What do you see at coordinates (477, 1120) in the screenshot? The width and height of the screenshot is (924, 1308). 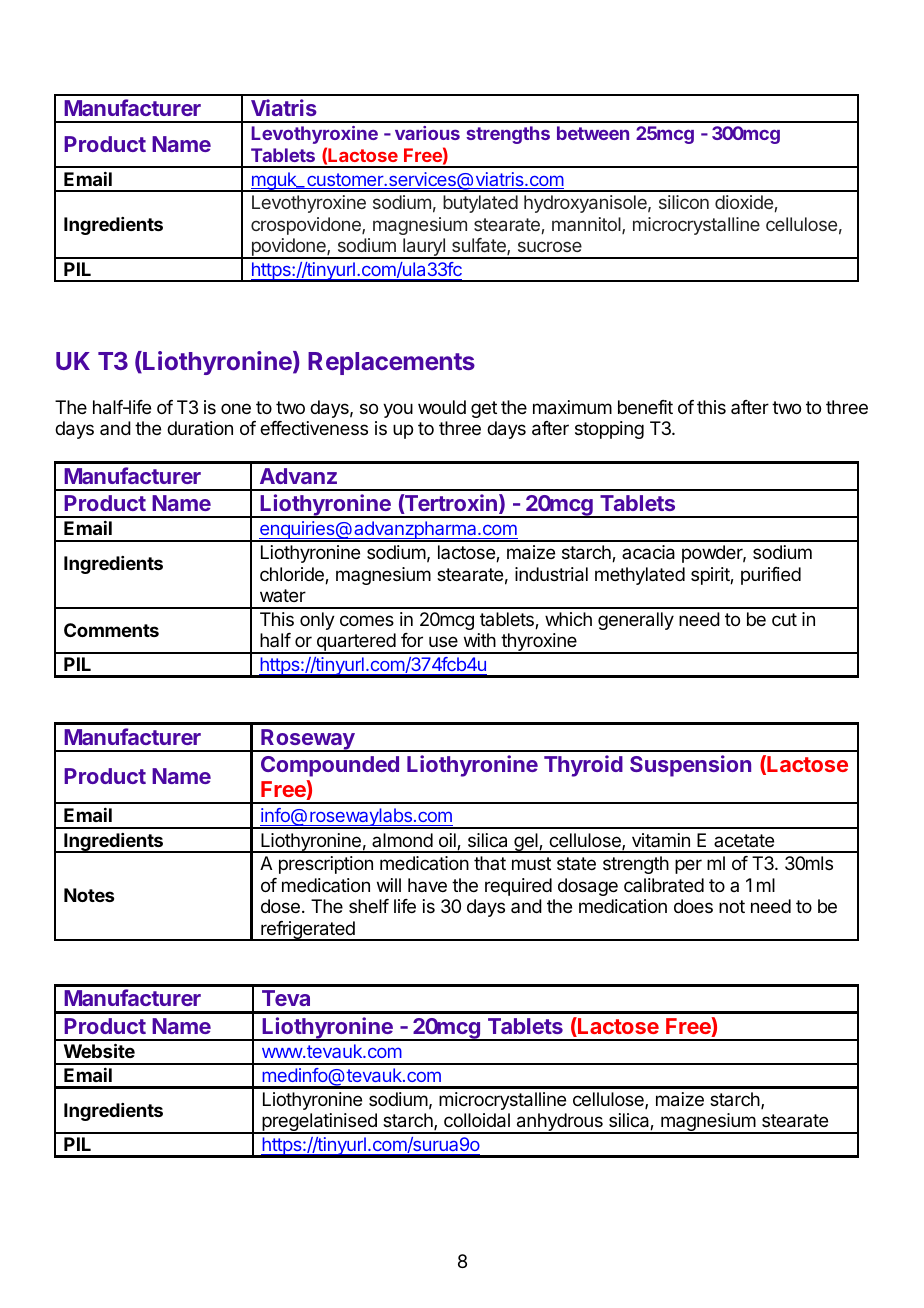 I see `colloidal` at bounding box center [477, 1120].
